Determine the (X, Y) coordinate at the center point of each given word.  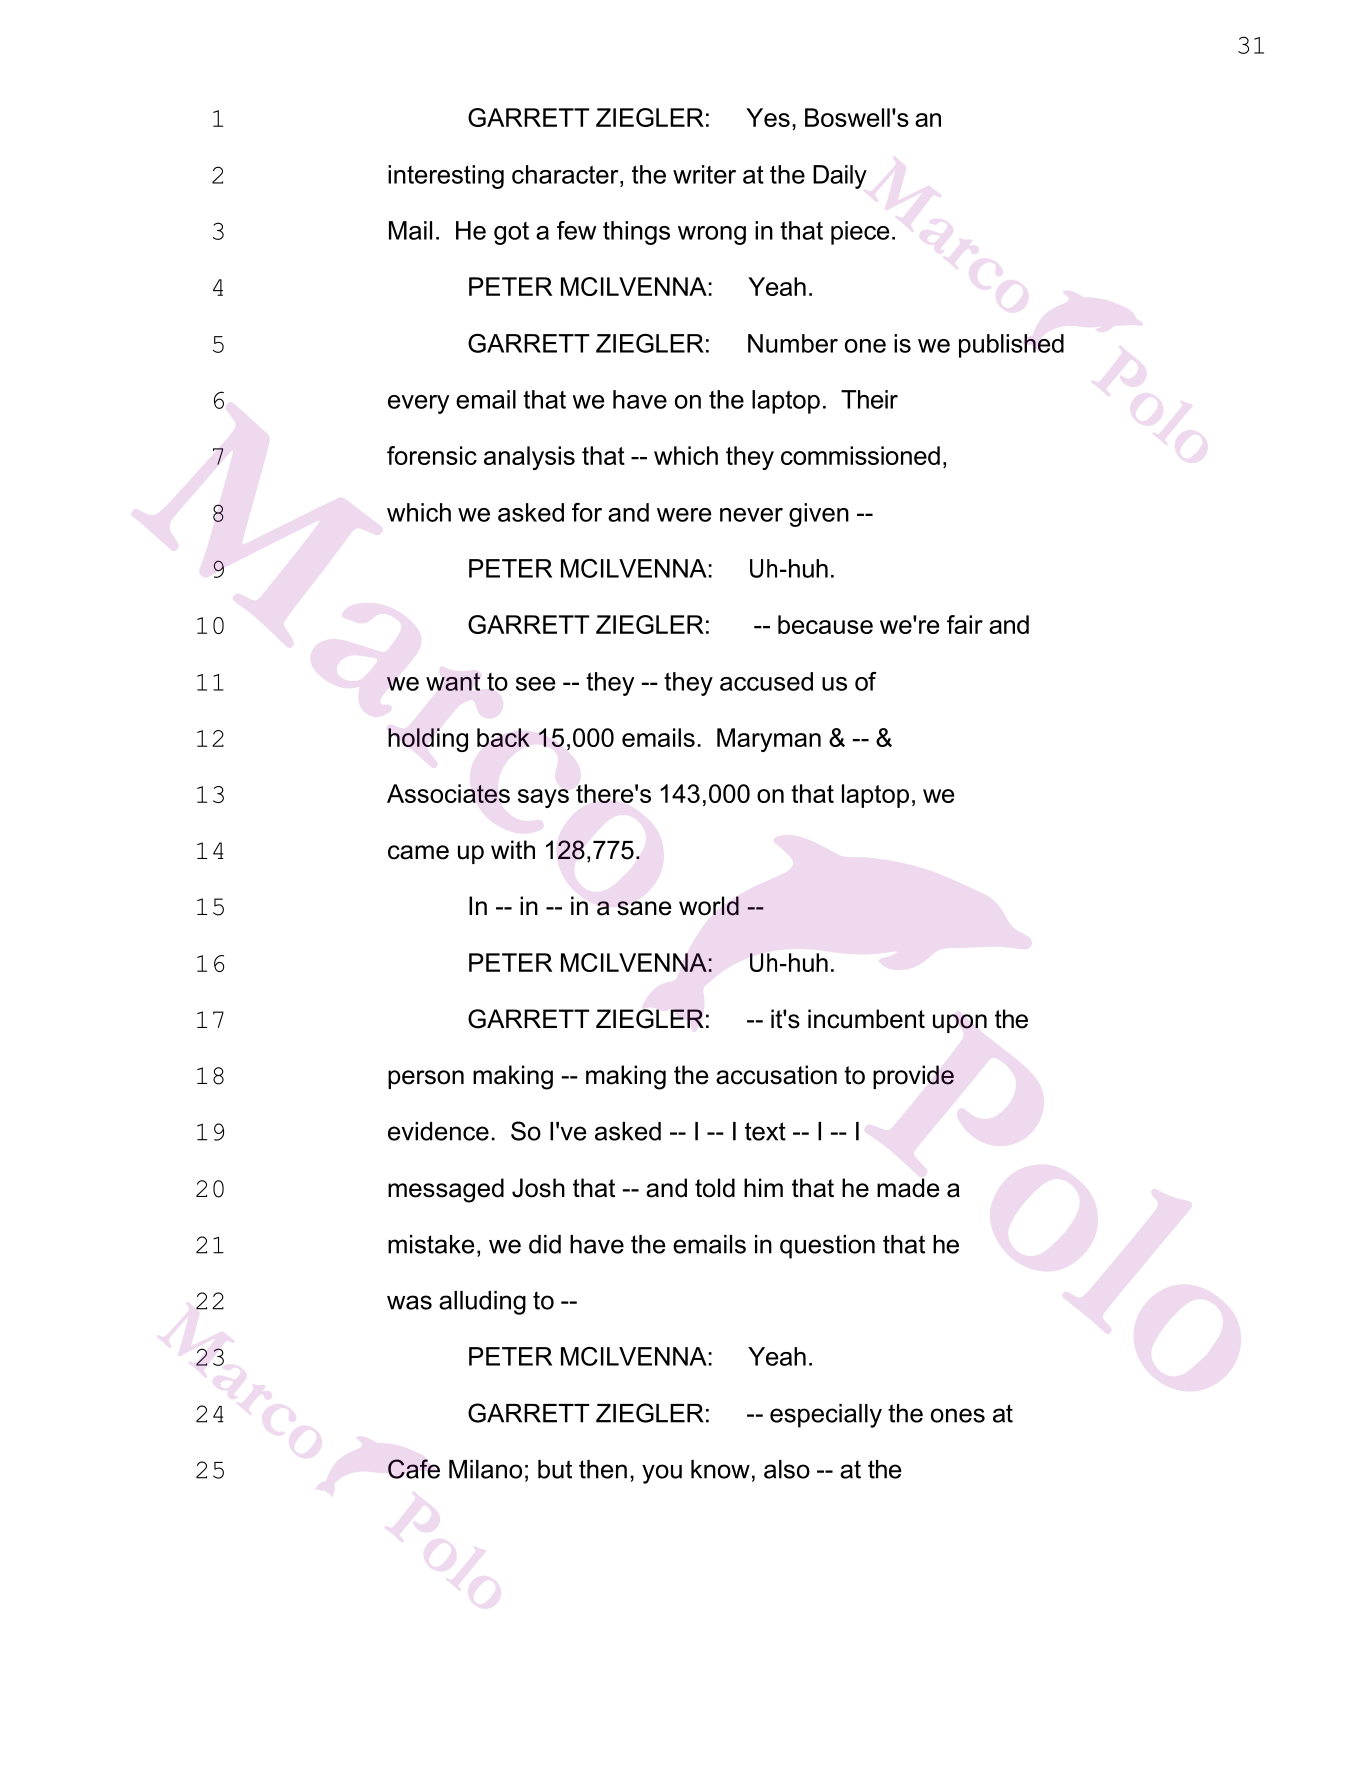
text (765, 1131)
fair (965, 624)
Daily (840, 177)
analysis (529, 458)
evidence (438, 1131)
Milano (485, 1469)
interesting (446, 177)
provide (913, 1077)
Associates (448, 793)
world (709, 906)
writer (704, 174)
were (684, 515)
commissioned (860, 455)
